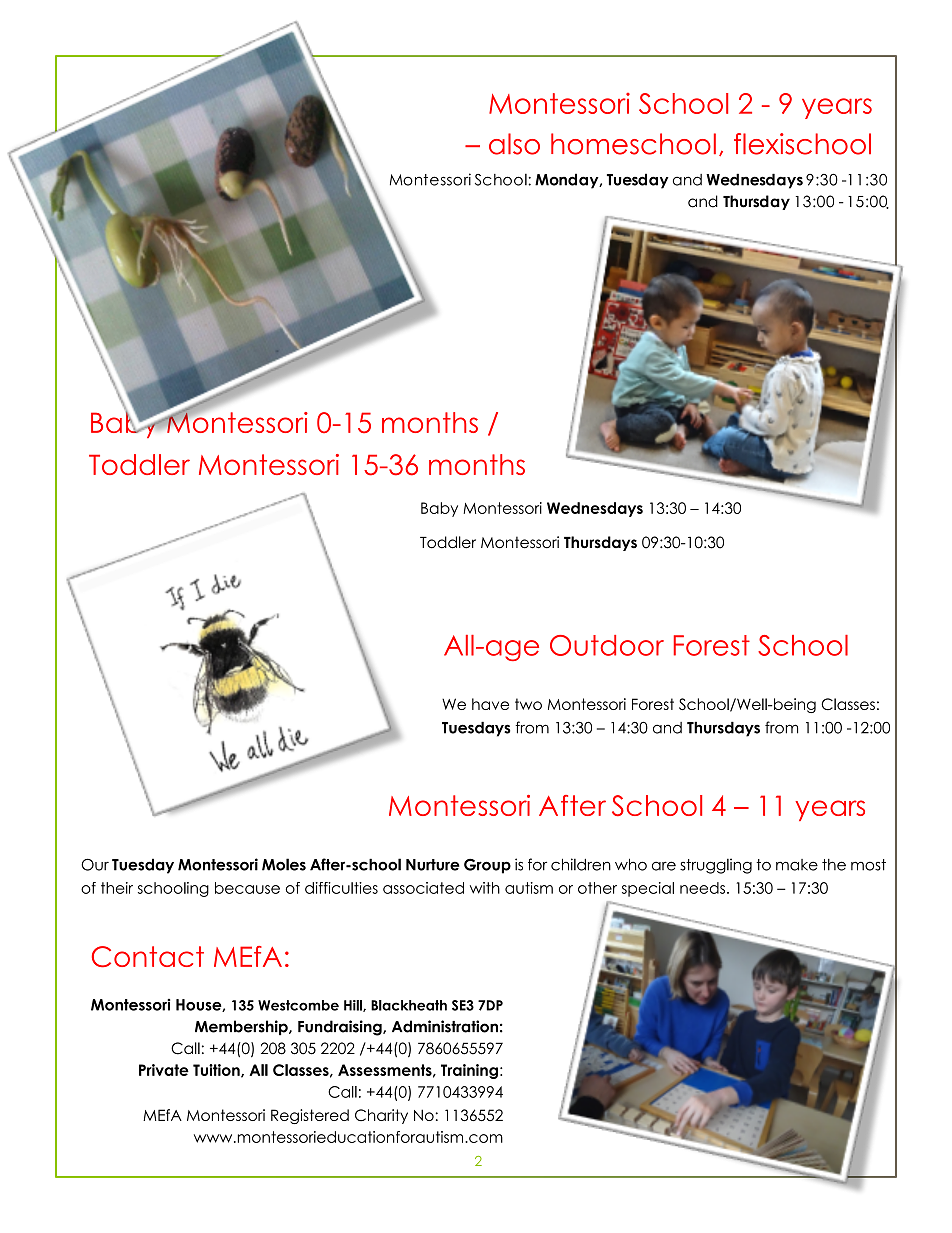  Describe the element at coordinates (702, 888) in the document. I see `needs` at that location.
